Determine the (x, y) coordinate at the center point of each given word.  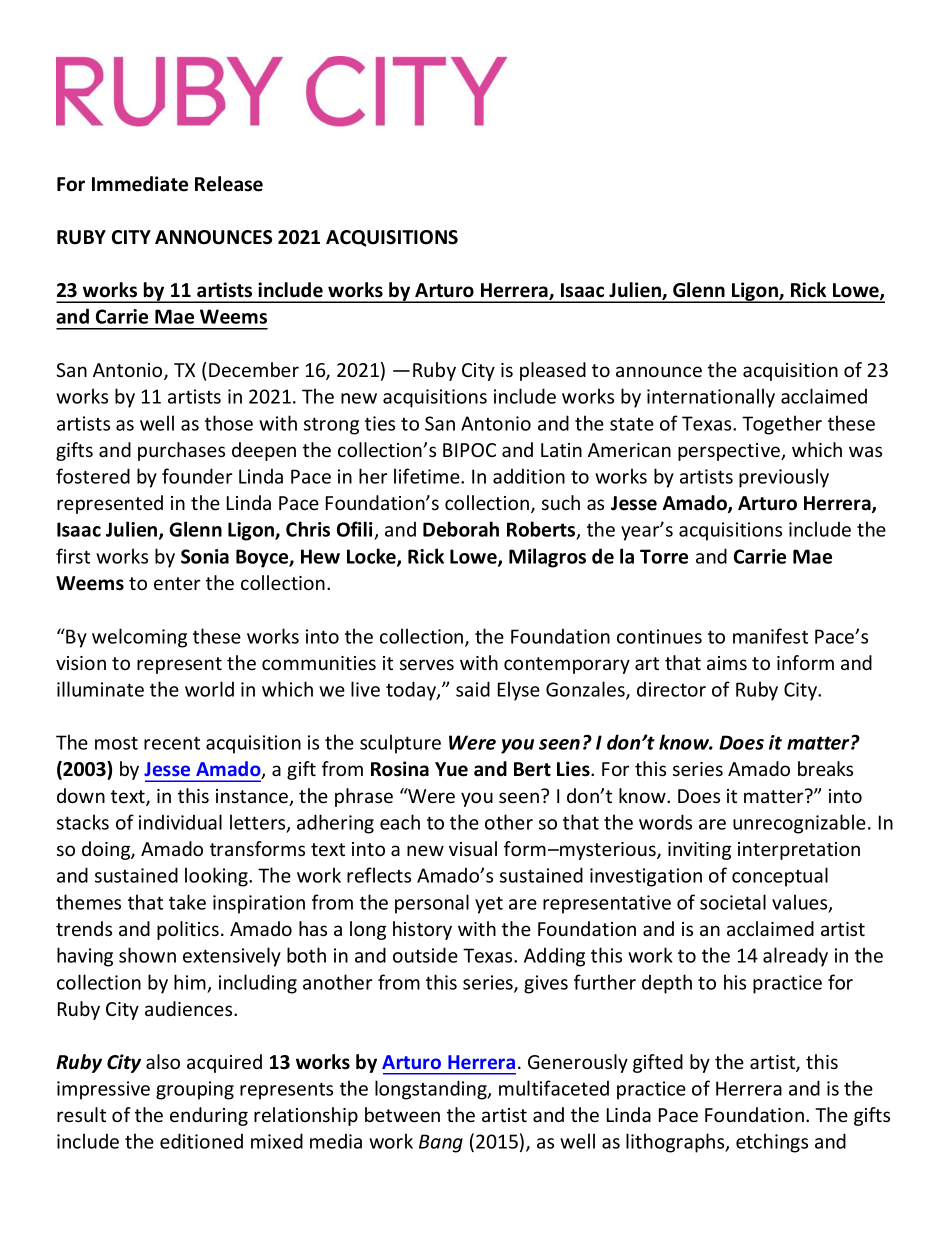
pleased (553, 371)
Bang (441, 1143)
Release (229, 184)
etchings (772, 1143)
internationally (711, 398)
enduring (209, 1116)
